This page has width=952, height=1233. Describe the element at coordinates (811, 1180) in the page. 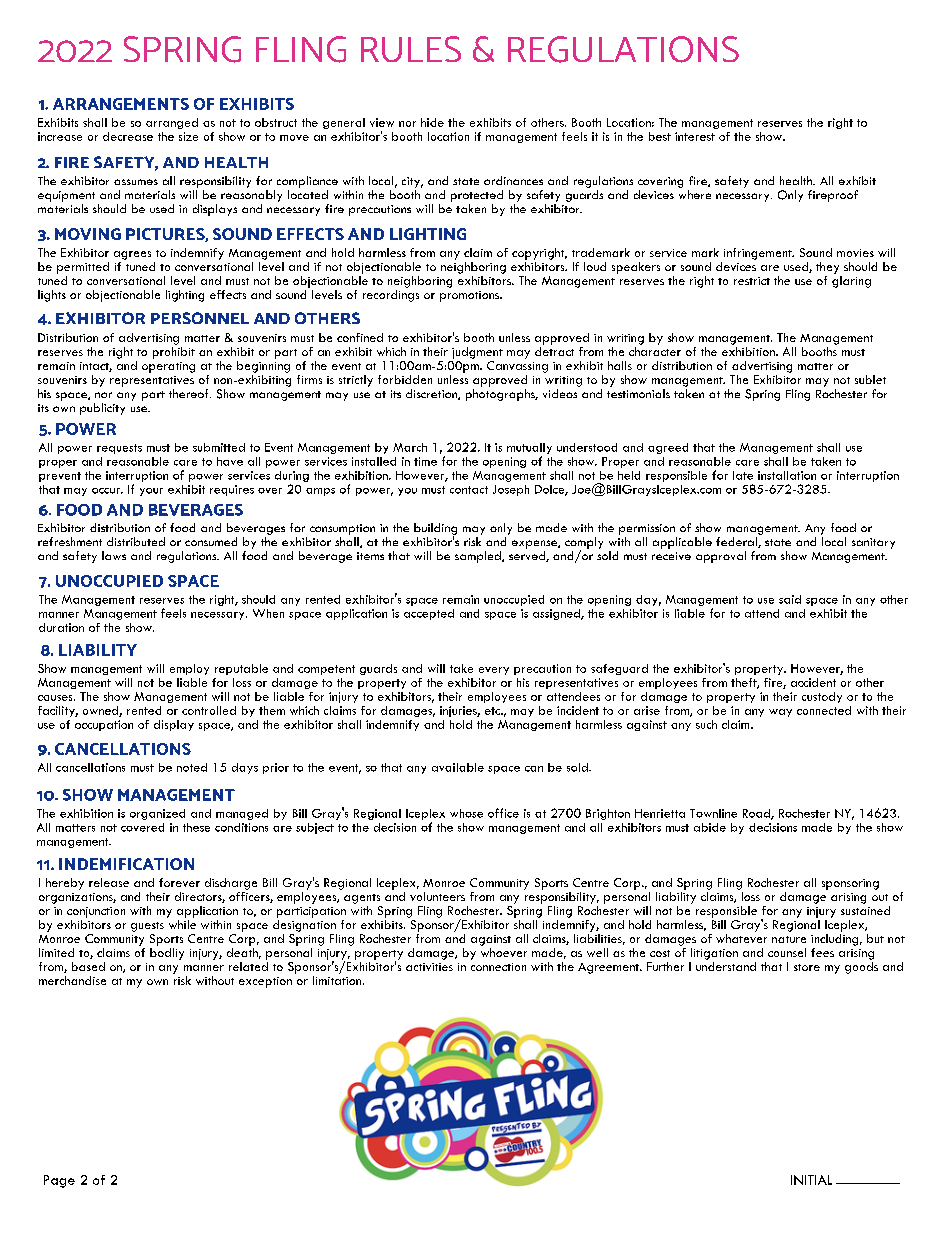

I see `INITIAL` at that location.
